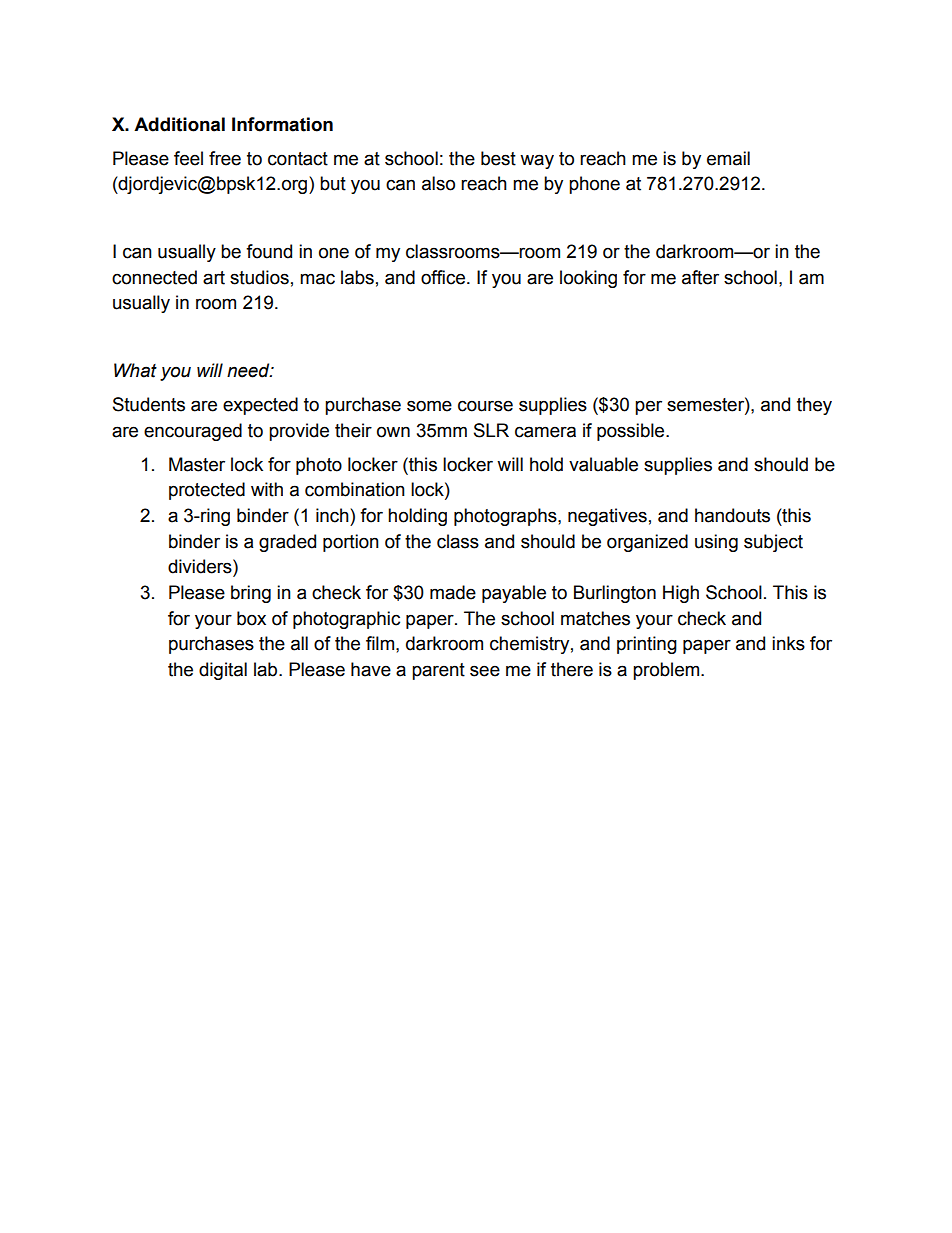  What do you see at coordinates (260, 406) in the screenshot?
I see `expected` at bounding box center [260, 406].
